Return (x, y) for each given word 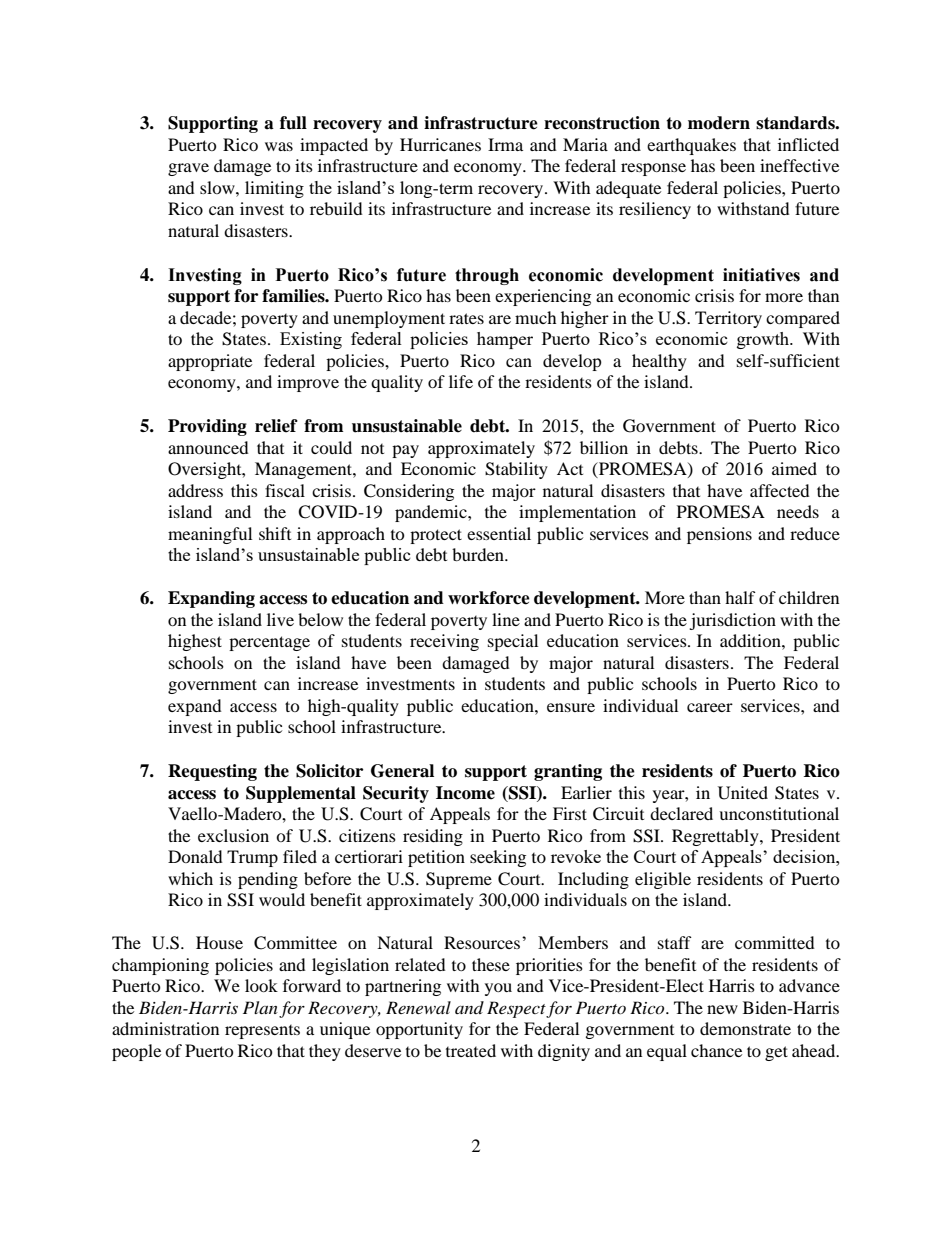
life (461, 381)
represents (262, 1032)
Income (465, 793)
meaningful (210, 535)
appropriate (210, 362)
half (740, 597)
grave (188, 169)
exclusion (233, 835)
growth (764, 340)
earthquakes (691, 146)
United (743, 793)
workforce (489, 598)
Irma (505, 144)
